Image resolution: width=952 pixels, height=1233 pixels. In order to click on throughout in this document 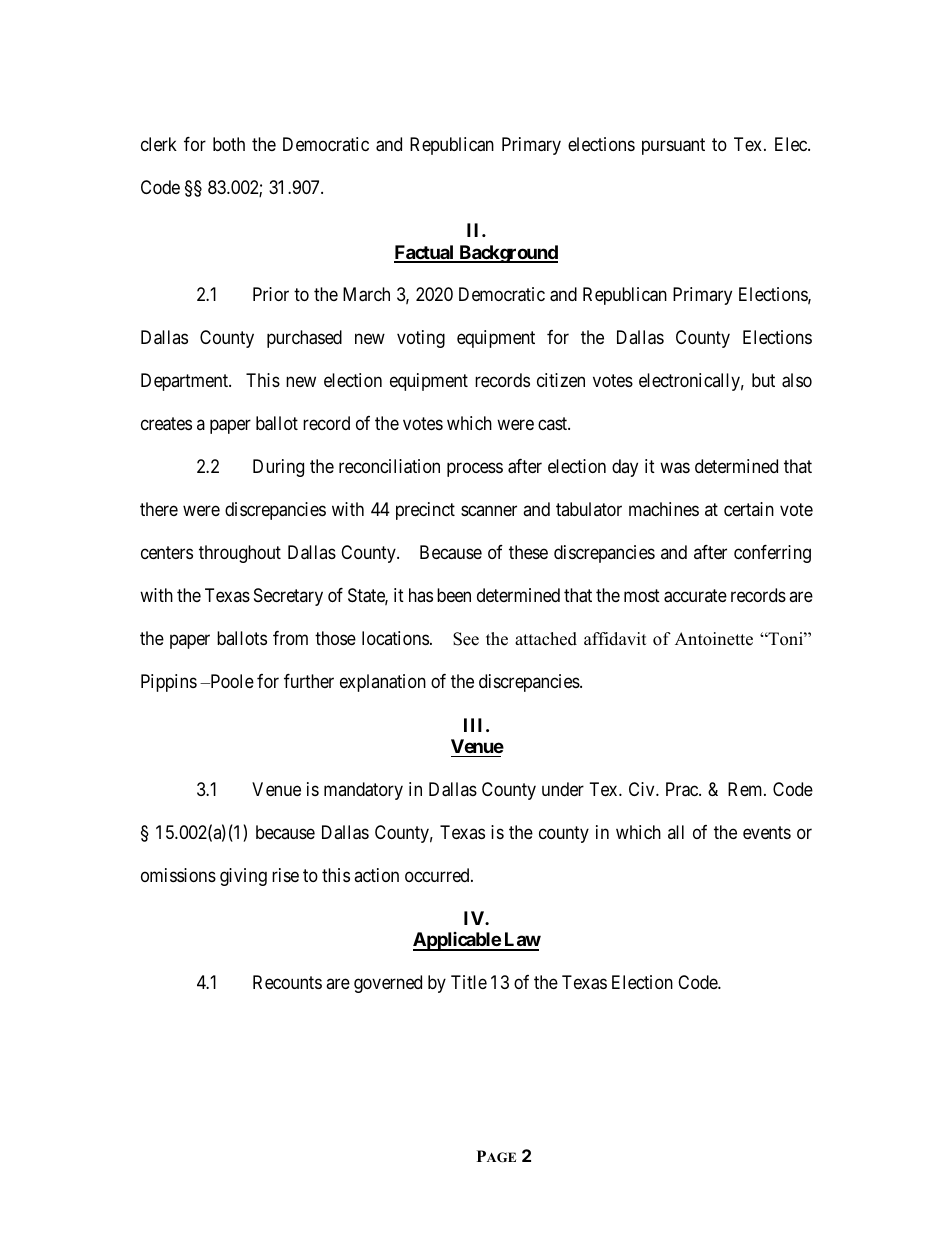, I will do `click(240, 554)`.
